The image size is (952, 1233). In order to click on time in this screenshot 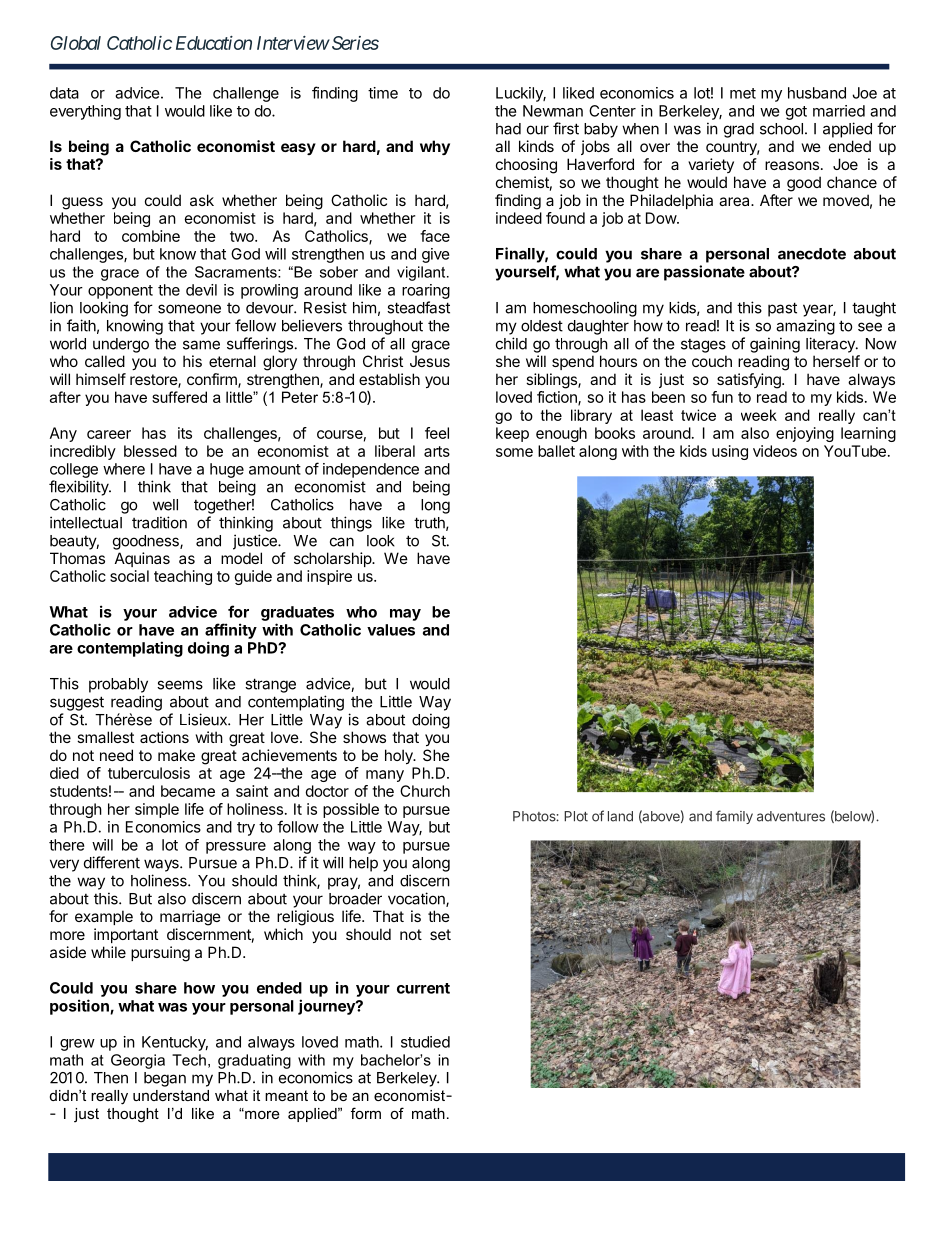, I will do `click(383, 93)`.
